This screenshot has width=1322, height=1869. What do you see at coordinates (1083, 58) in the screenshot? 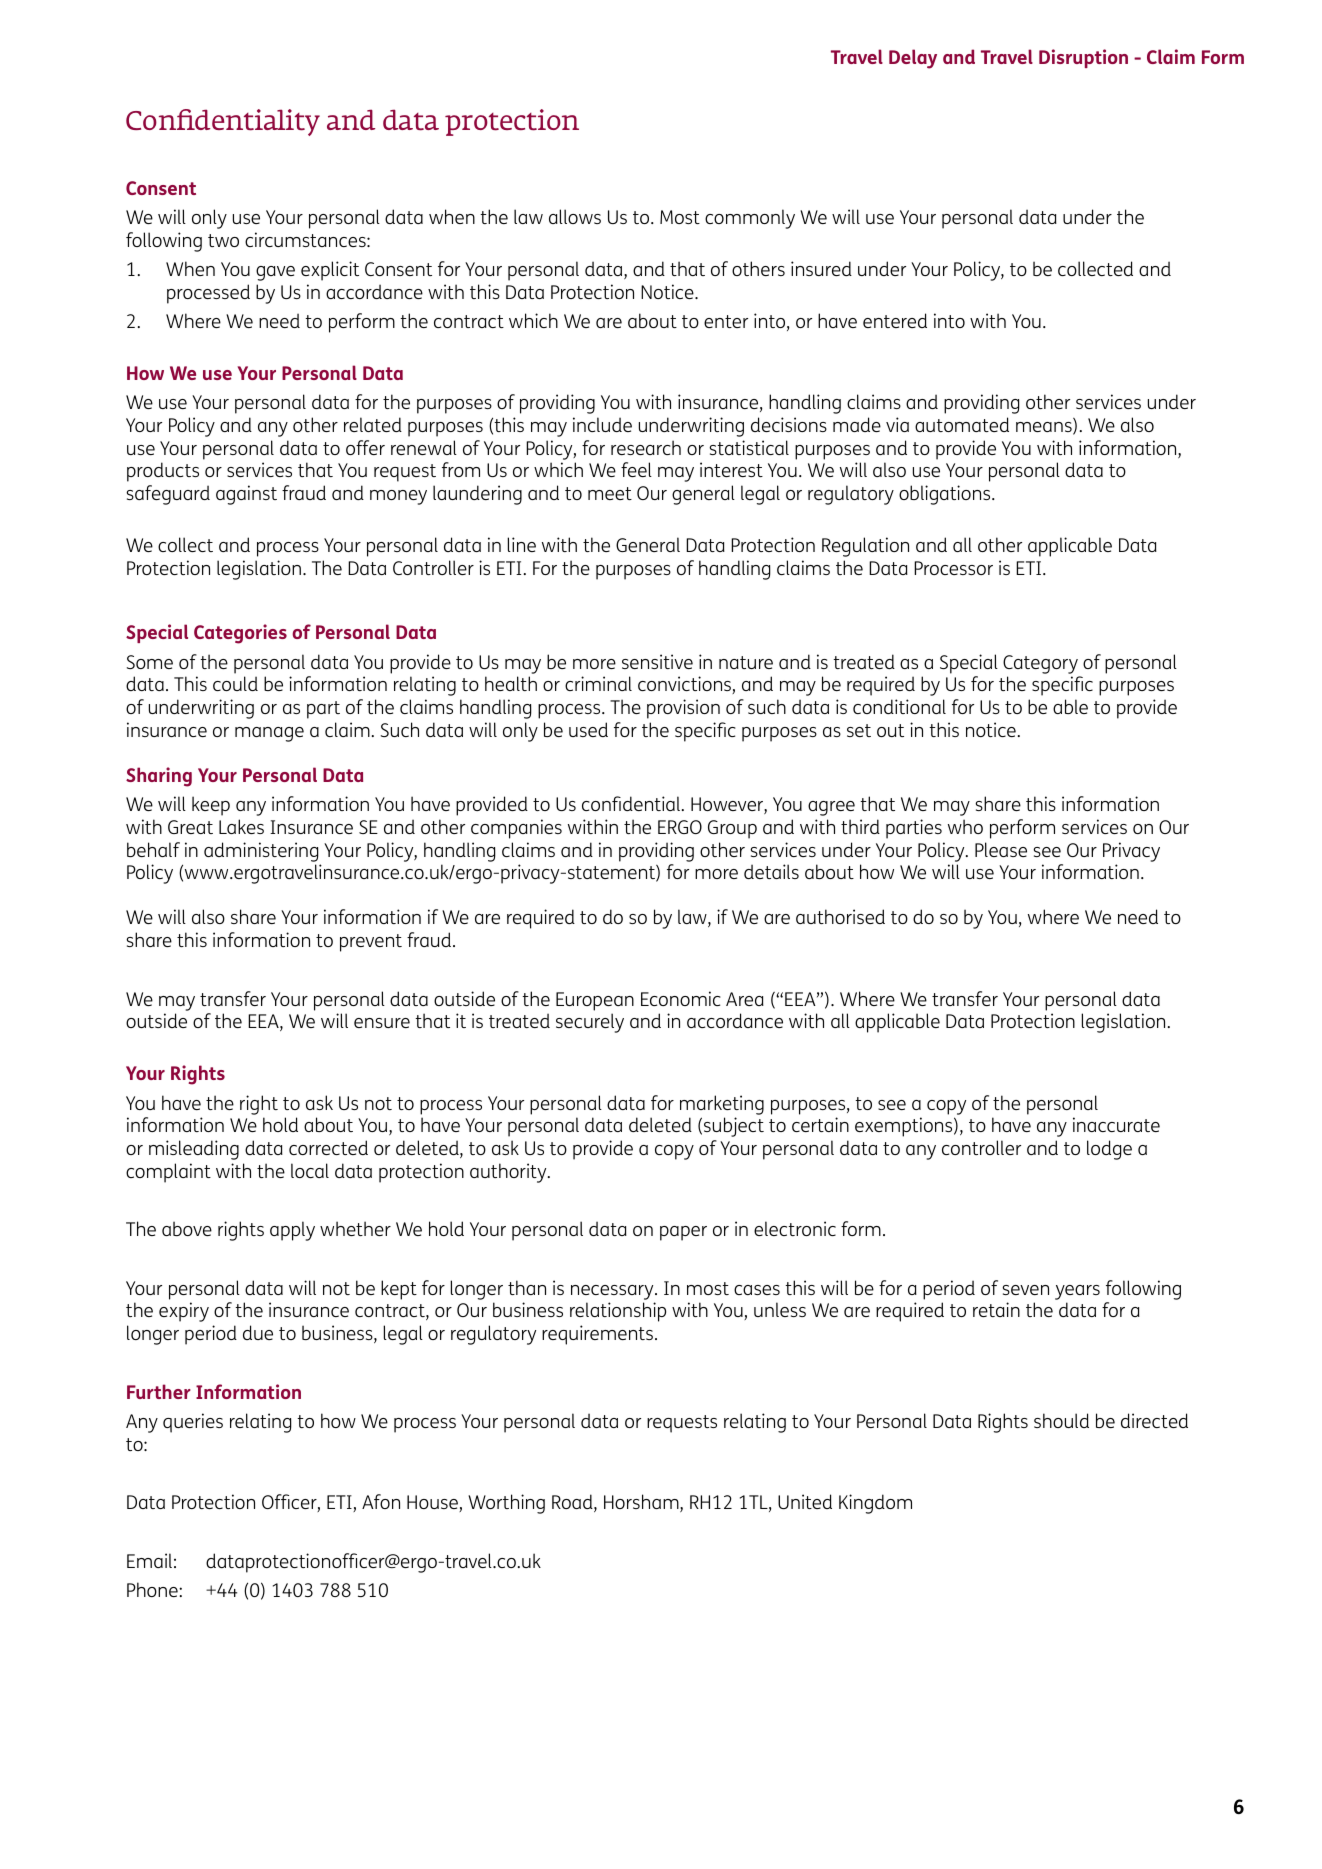
I see `Disruption` at bounding box center [1083, 58].
